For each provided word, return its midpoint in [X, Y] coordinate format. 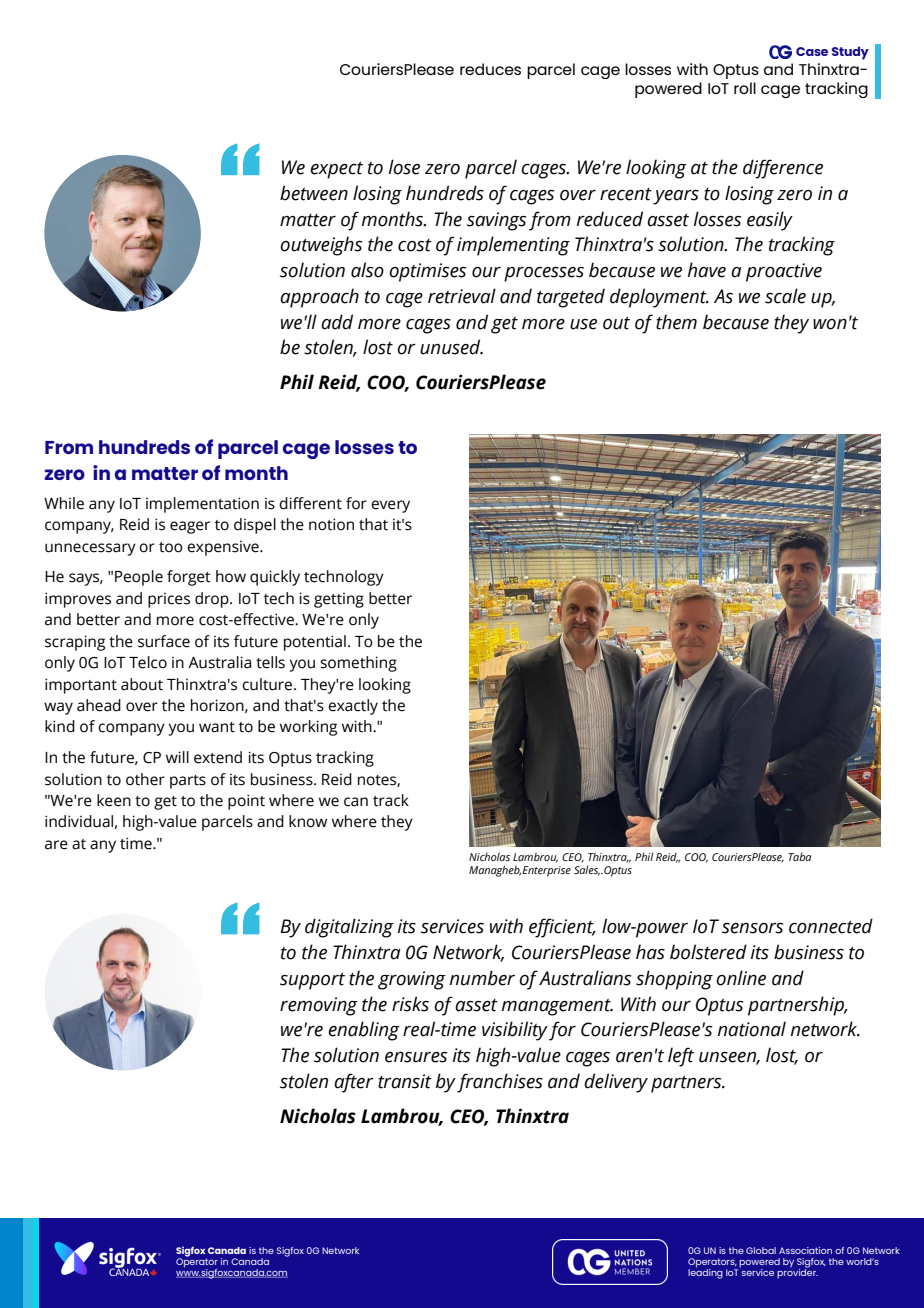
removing [319, 1006]
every [390, 506]
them [676, 322]
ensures [416, 1057]
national [752, 1029]
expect [336, 170]
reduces [490, 69]
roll [745, 88]
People [139, 578]
